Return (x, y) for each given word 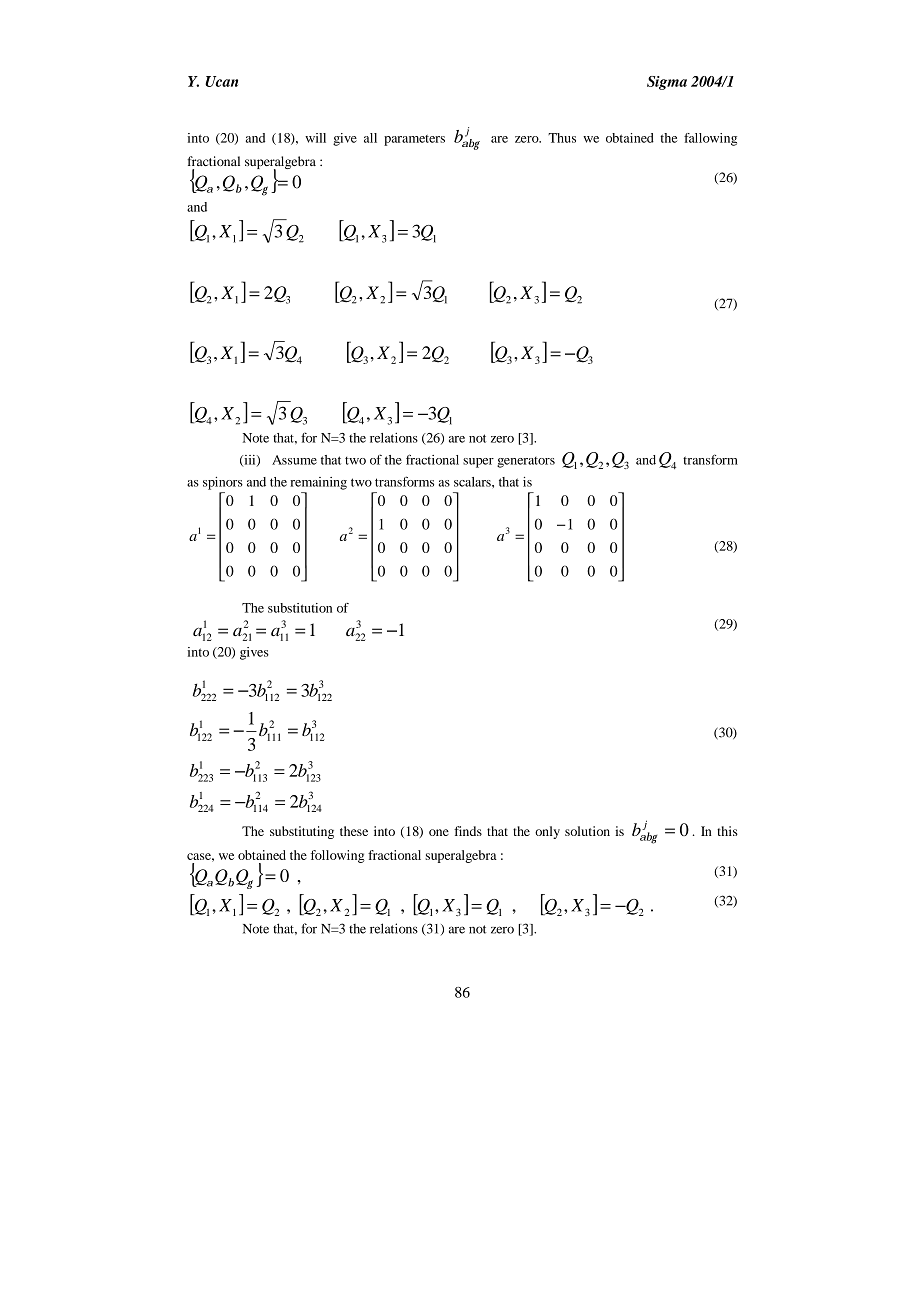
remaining (318, 483)
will (315, 138)
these (354, 831)
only (547, 832)
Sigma (667, 83)
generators (526, 462)
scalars (473, 482)
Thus (562, 138)
